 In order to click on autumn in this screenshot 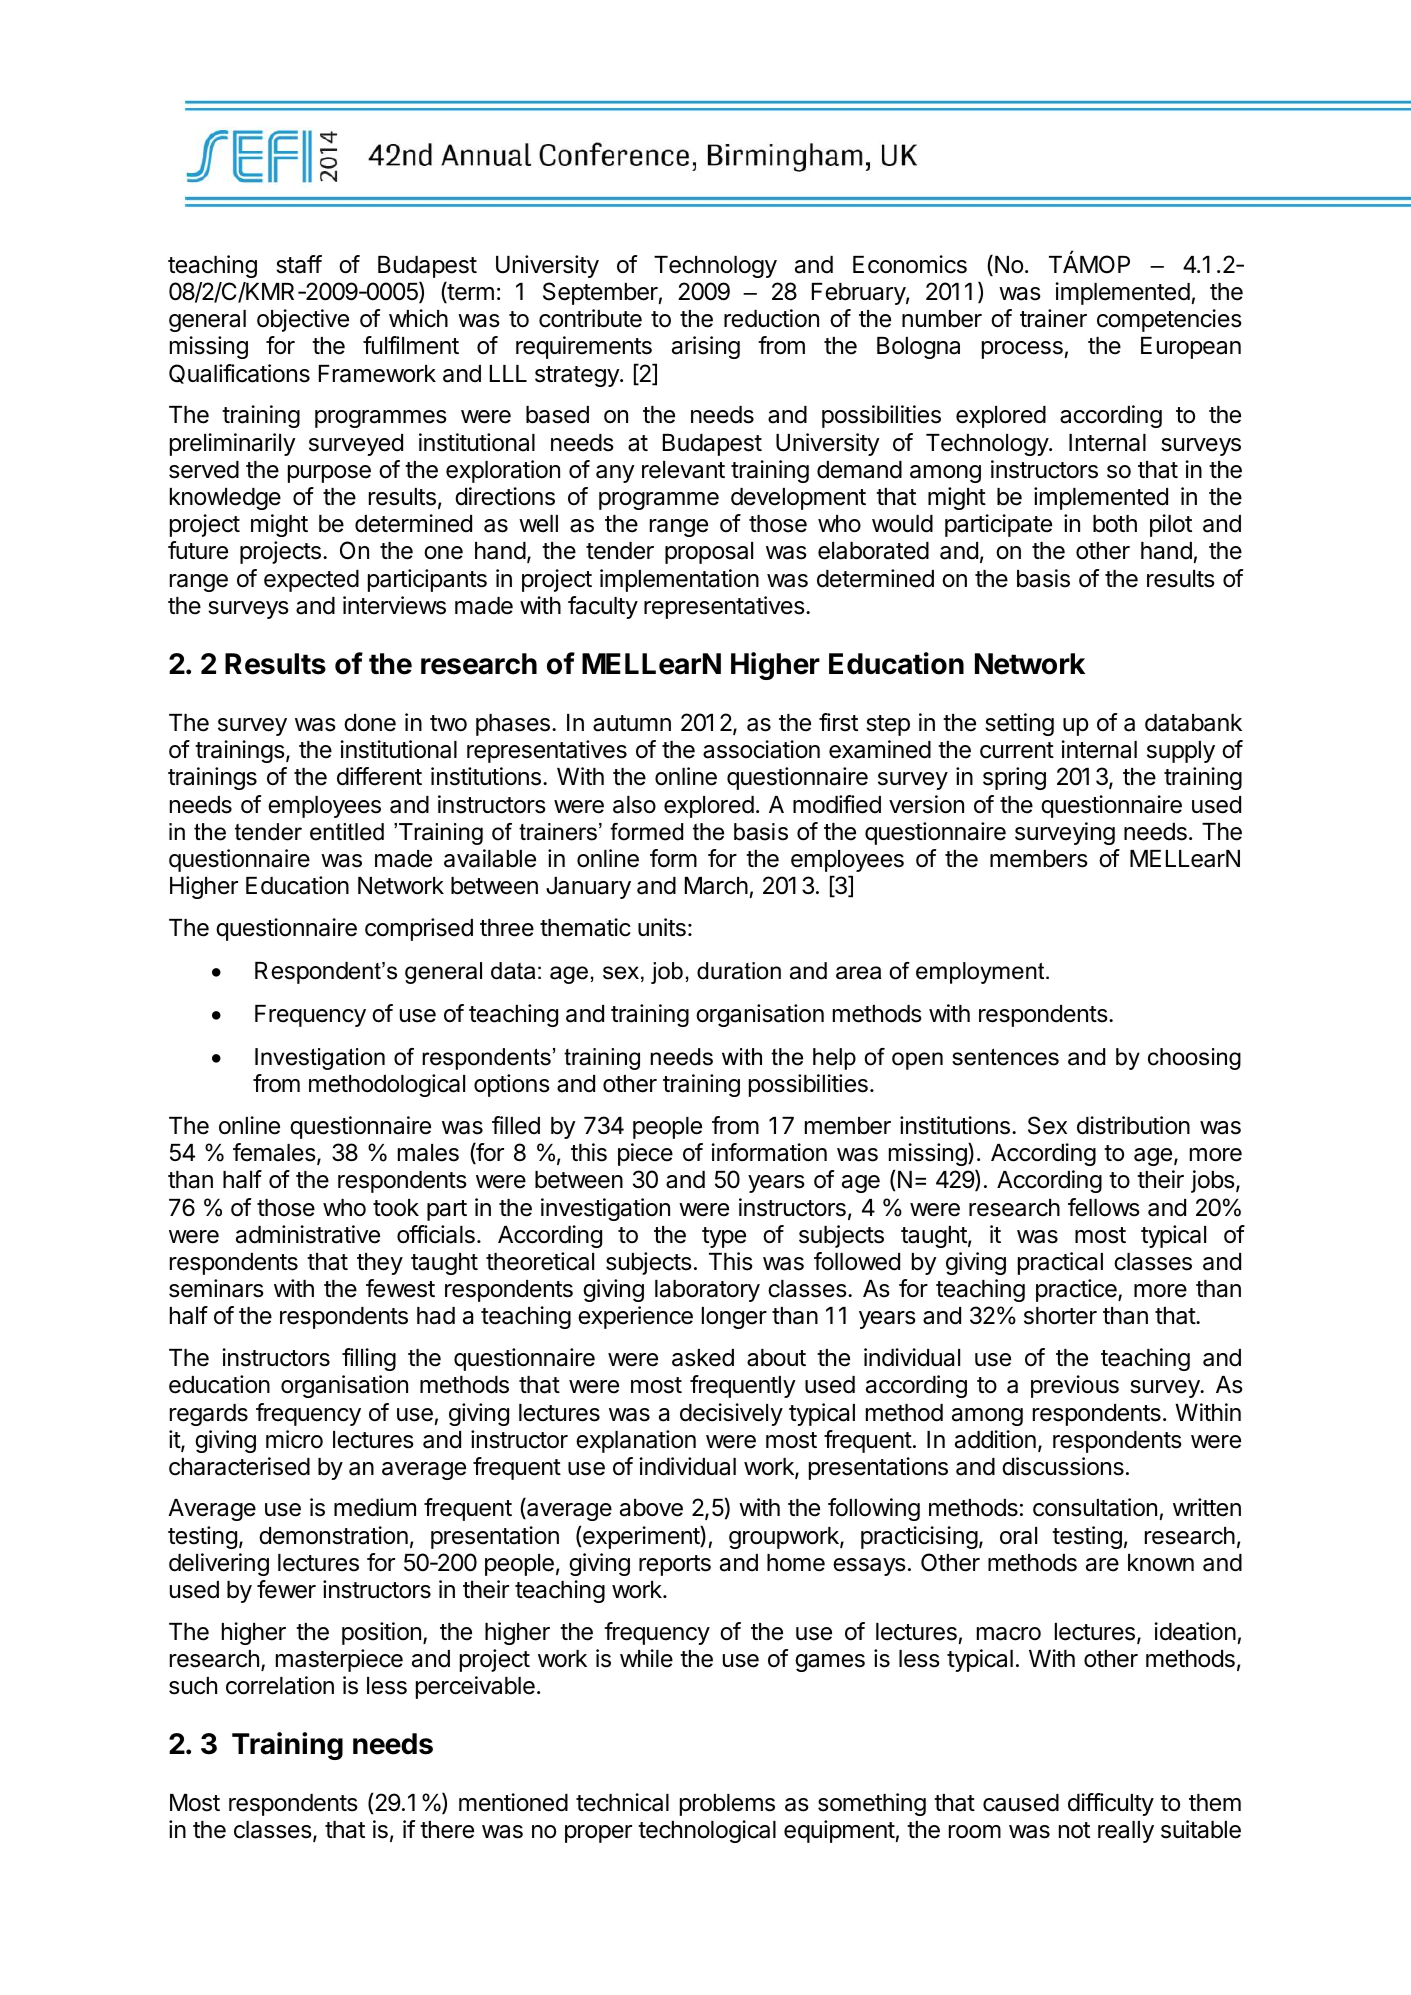, I will do `click(632, 723)`.
